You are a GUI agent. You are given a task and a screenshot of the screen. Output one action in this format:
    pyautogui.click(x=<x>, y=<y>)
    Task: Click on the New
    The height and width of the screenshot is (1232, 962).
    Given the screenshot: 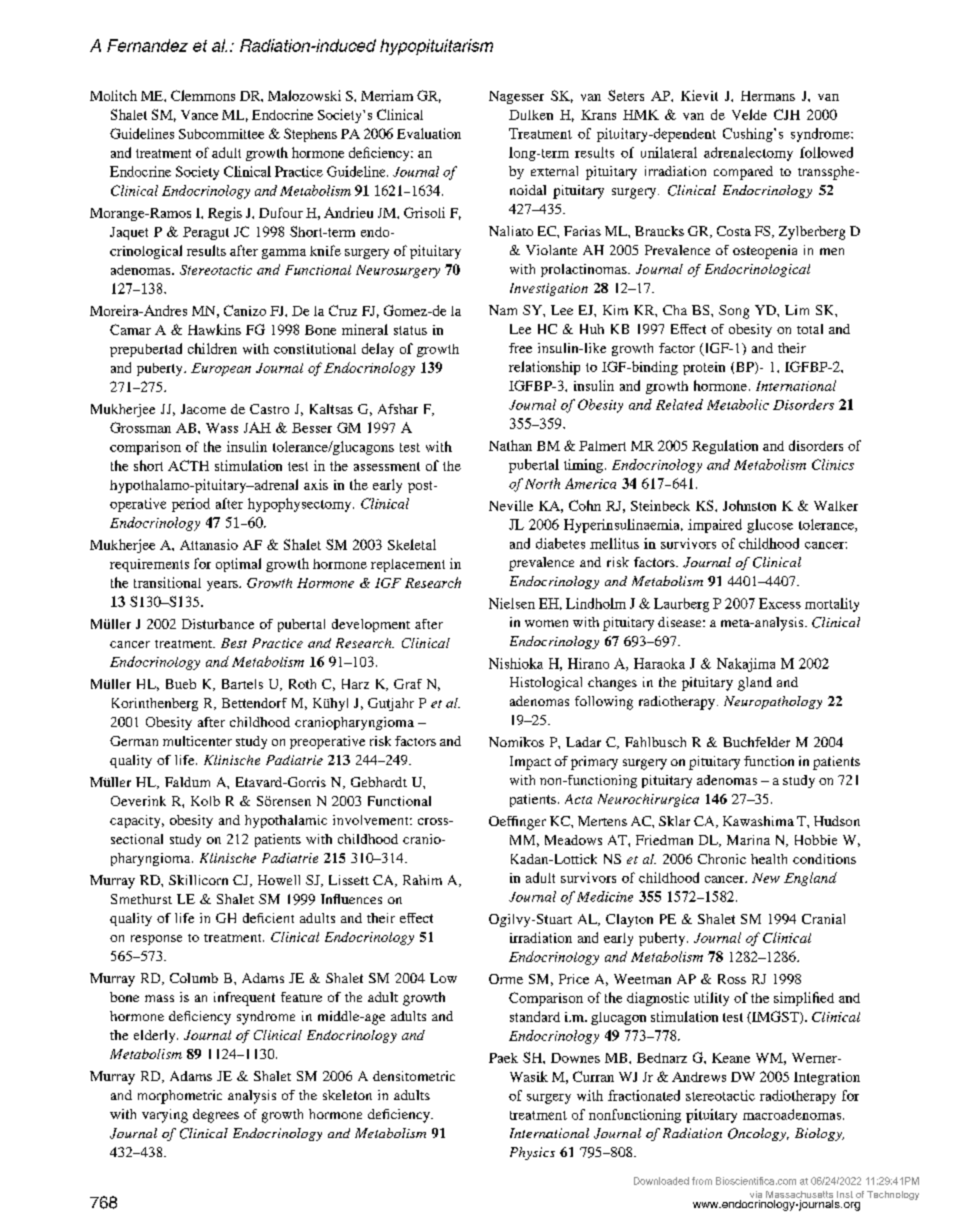 What is the action you would take?
    pyautogui.click(x=766, y=878)
